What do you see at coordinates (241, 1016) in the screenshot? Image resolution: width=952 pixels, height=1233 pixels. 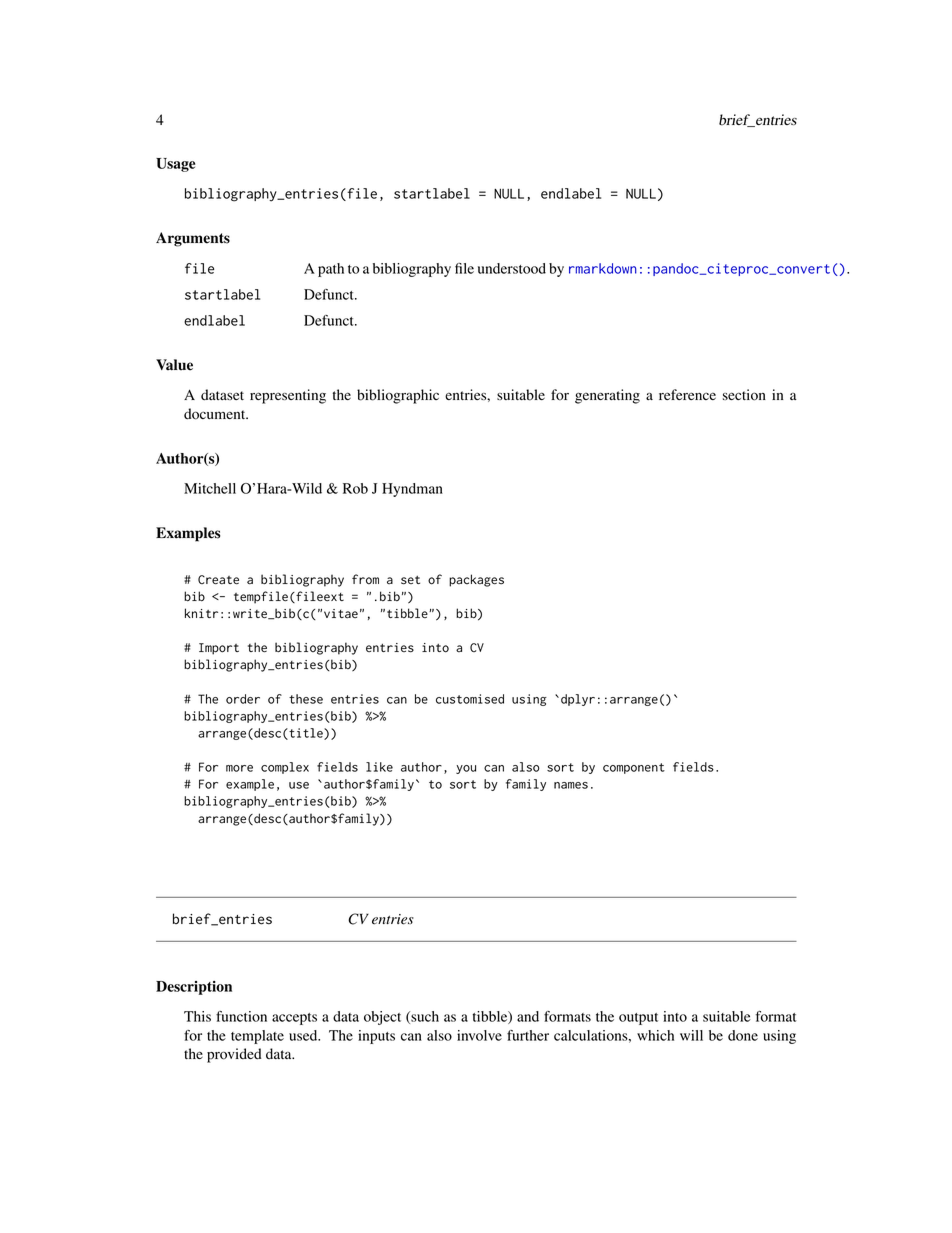 I see `function` at bounding box center [241, 1016].
